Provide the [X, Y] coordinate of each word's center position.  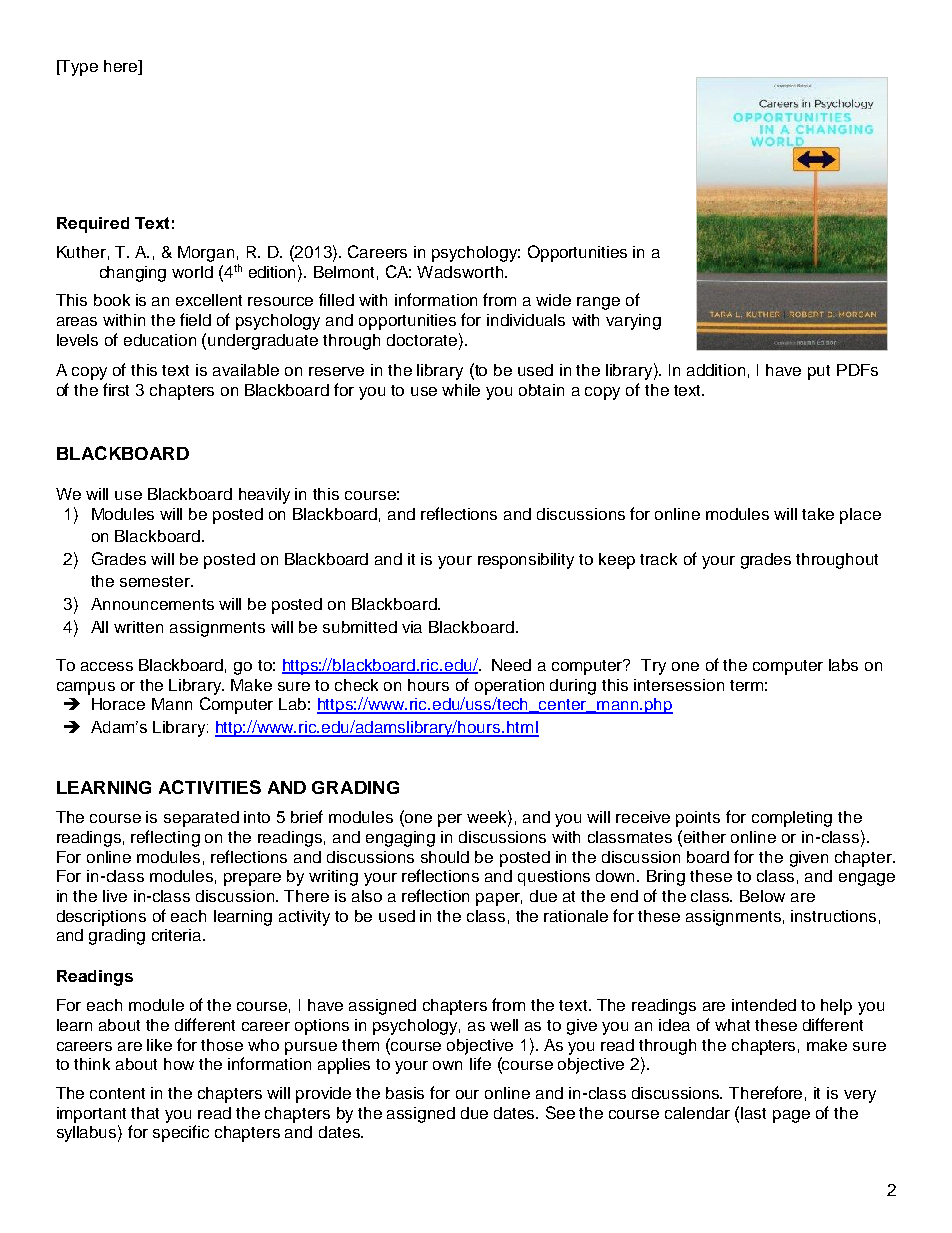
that [145, 1113]
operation [509, 687]
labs [843, 665]
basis [405, 1093]
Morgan [206, 254]
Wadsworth [461, 272]
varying [633, 322]
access [107, 666]
